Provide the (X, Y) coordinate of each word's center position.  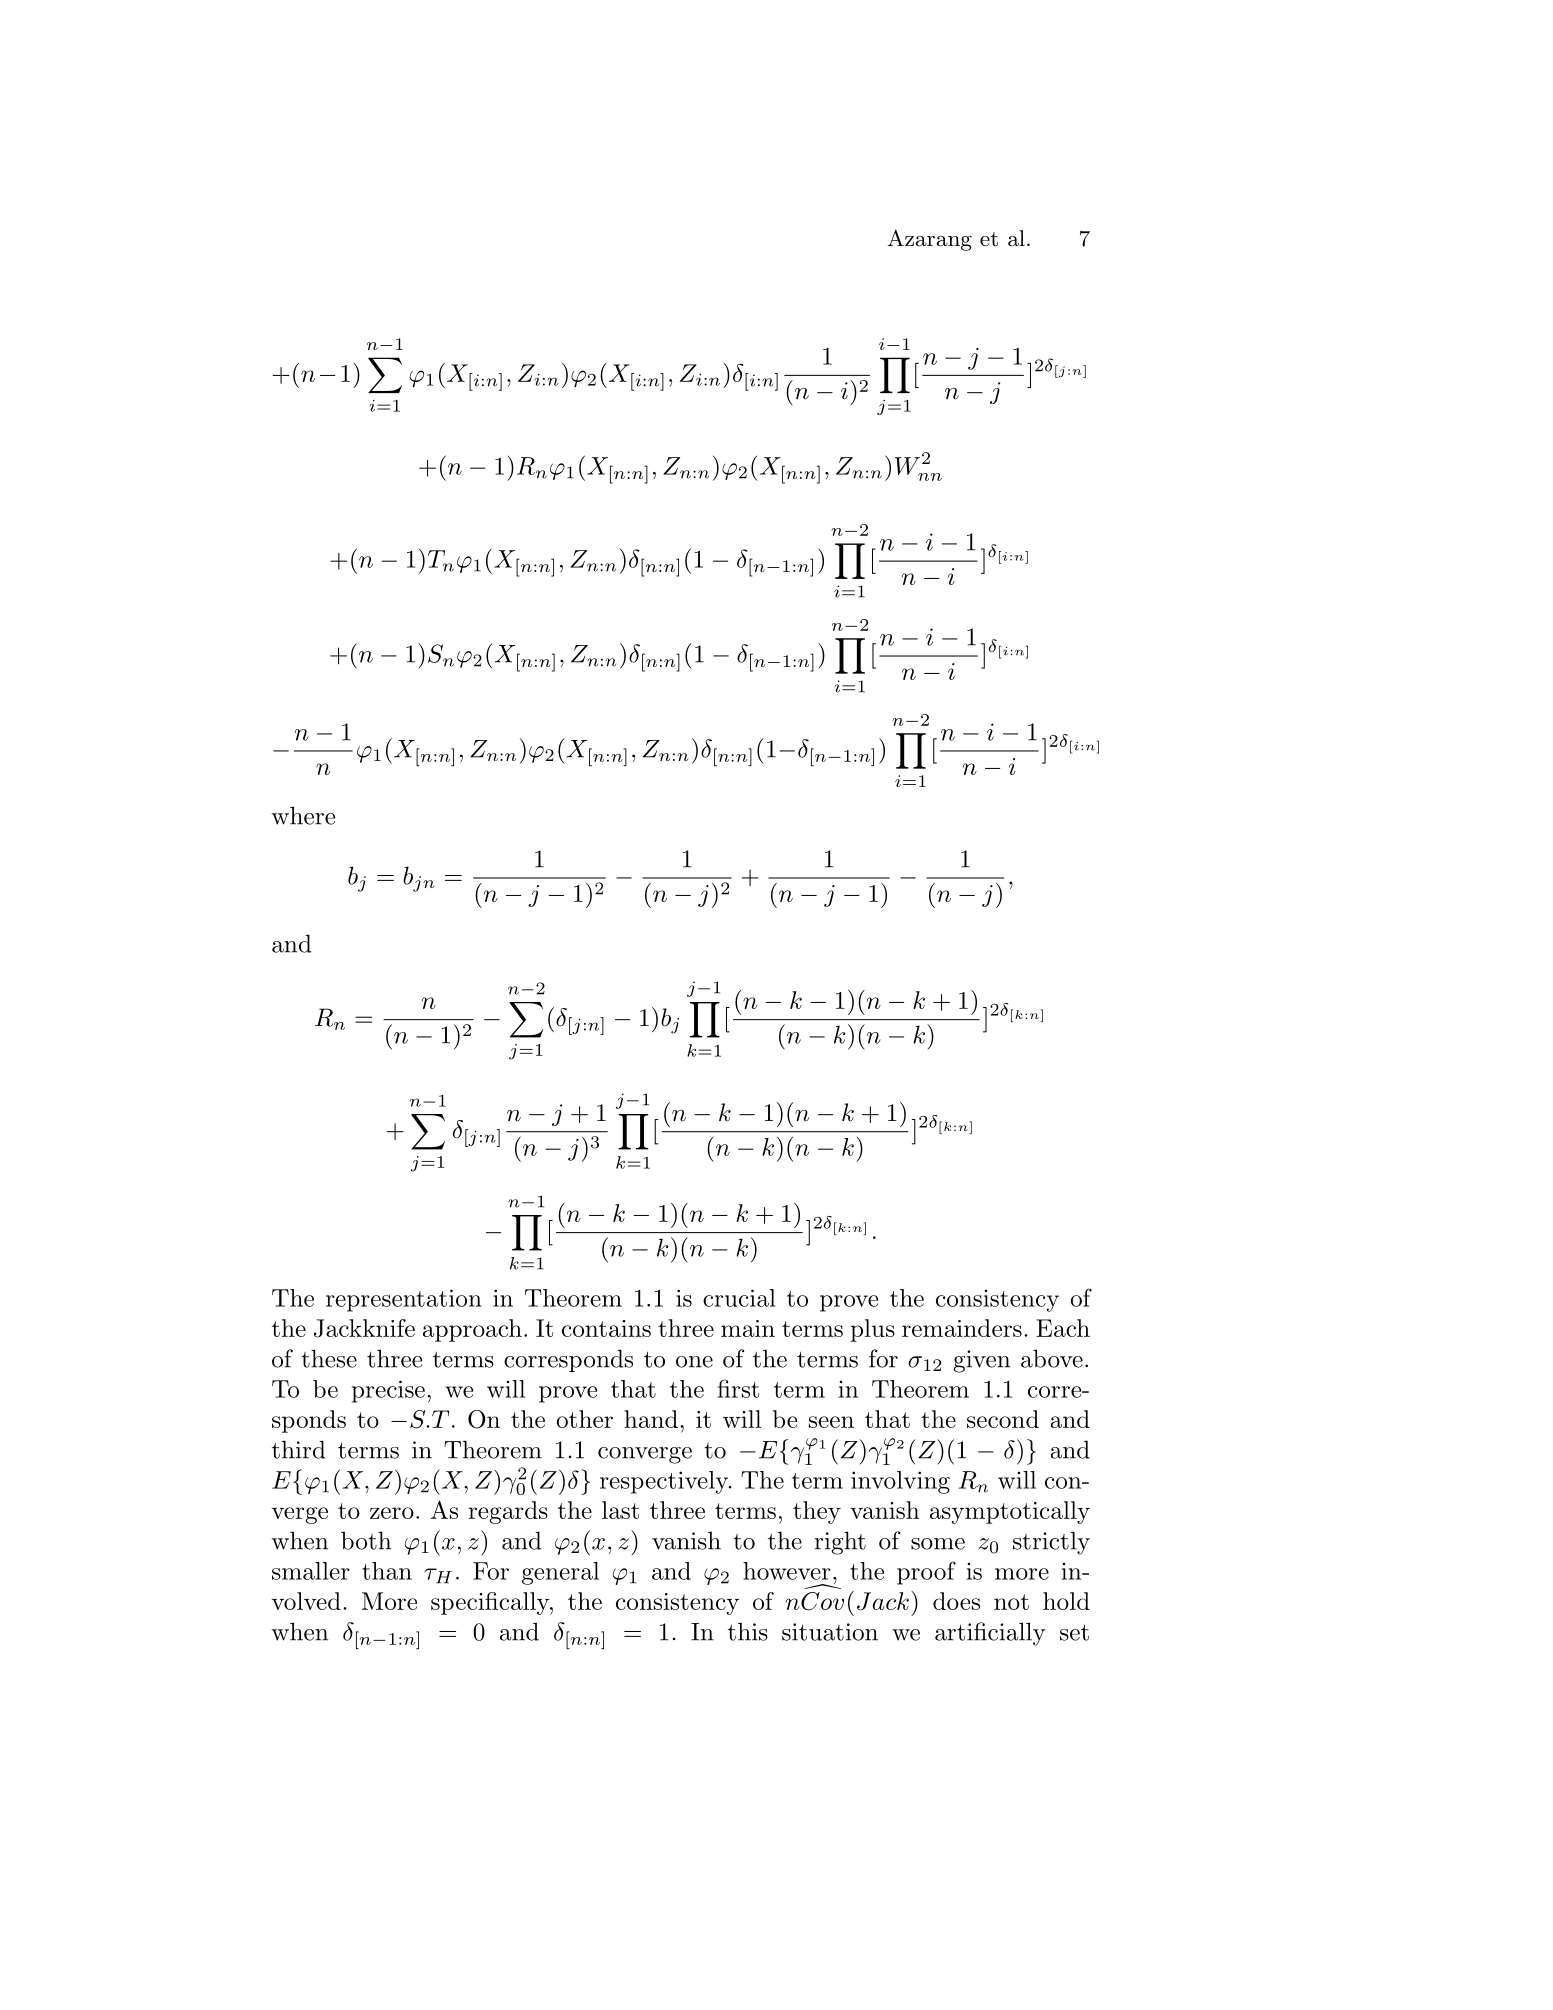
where (303, 815)
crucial (739, 1298)
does (956, 1601)
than (387, 1571)
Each (1063, 1328)
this (748, 1631)
